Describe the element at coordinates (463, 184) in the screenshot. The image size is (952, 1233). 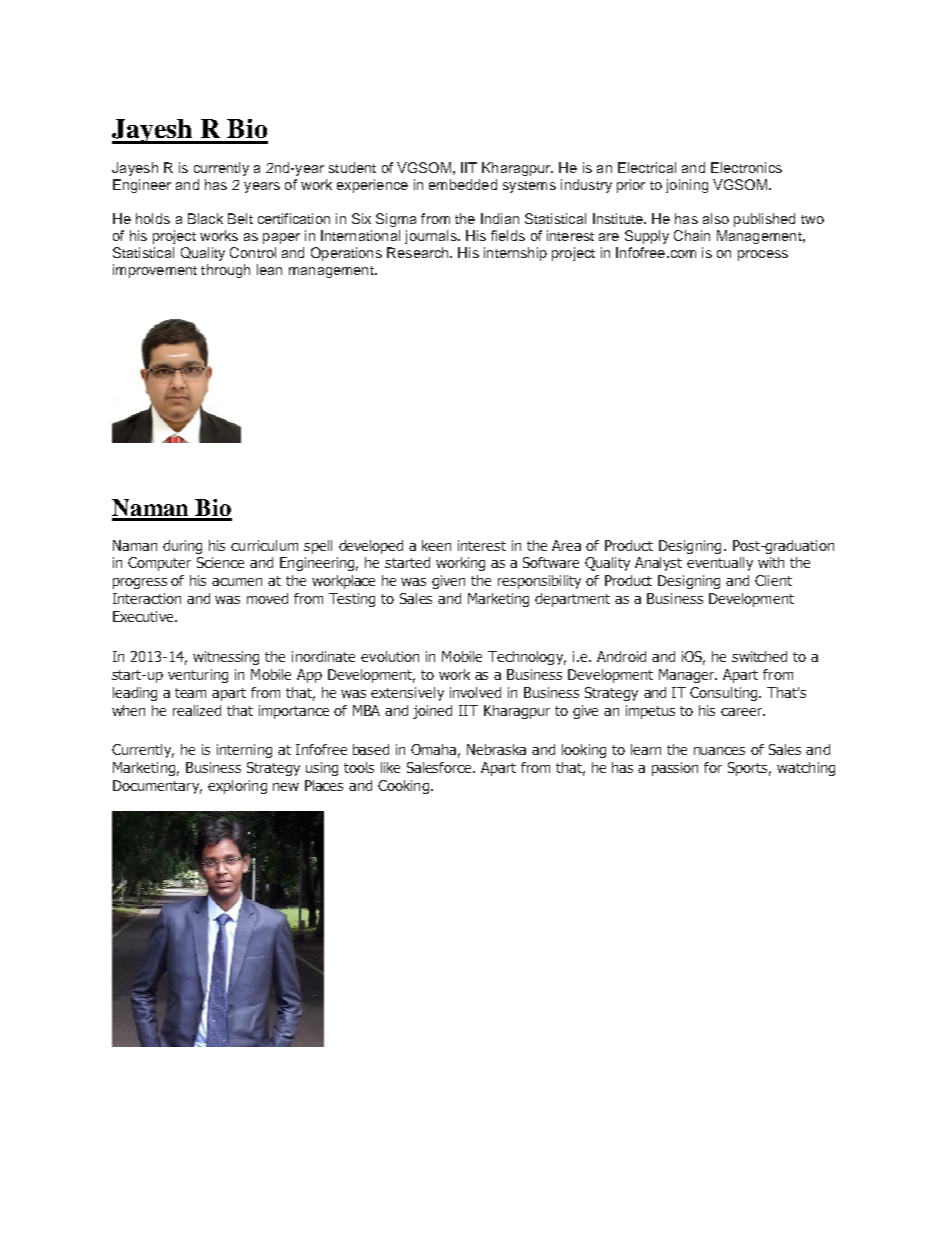
I see `embedded` at that location.
